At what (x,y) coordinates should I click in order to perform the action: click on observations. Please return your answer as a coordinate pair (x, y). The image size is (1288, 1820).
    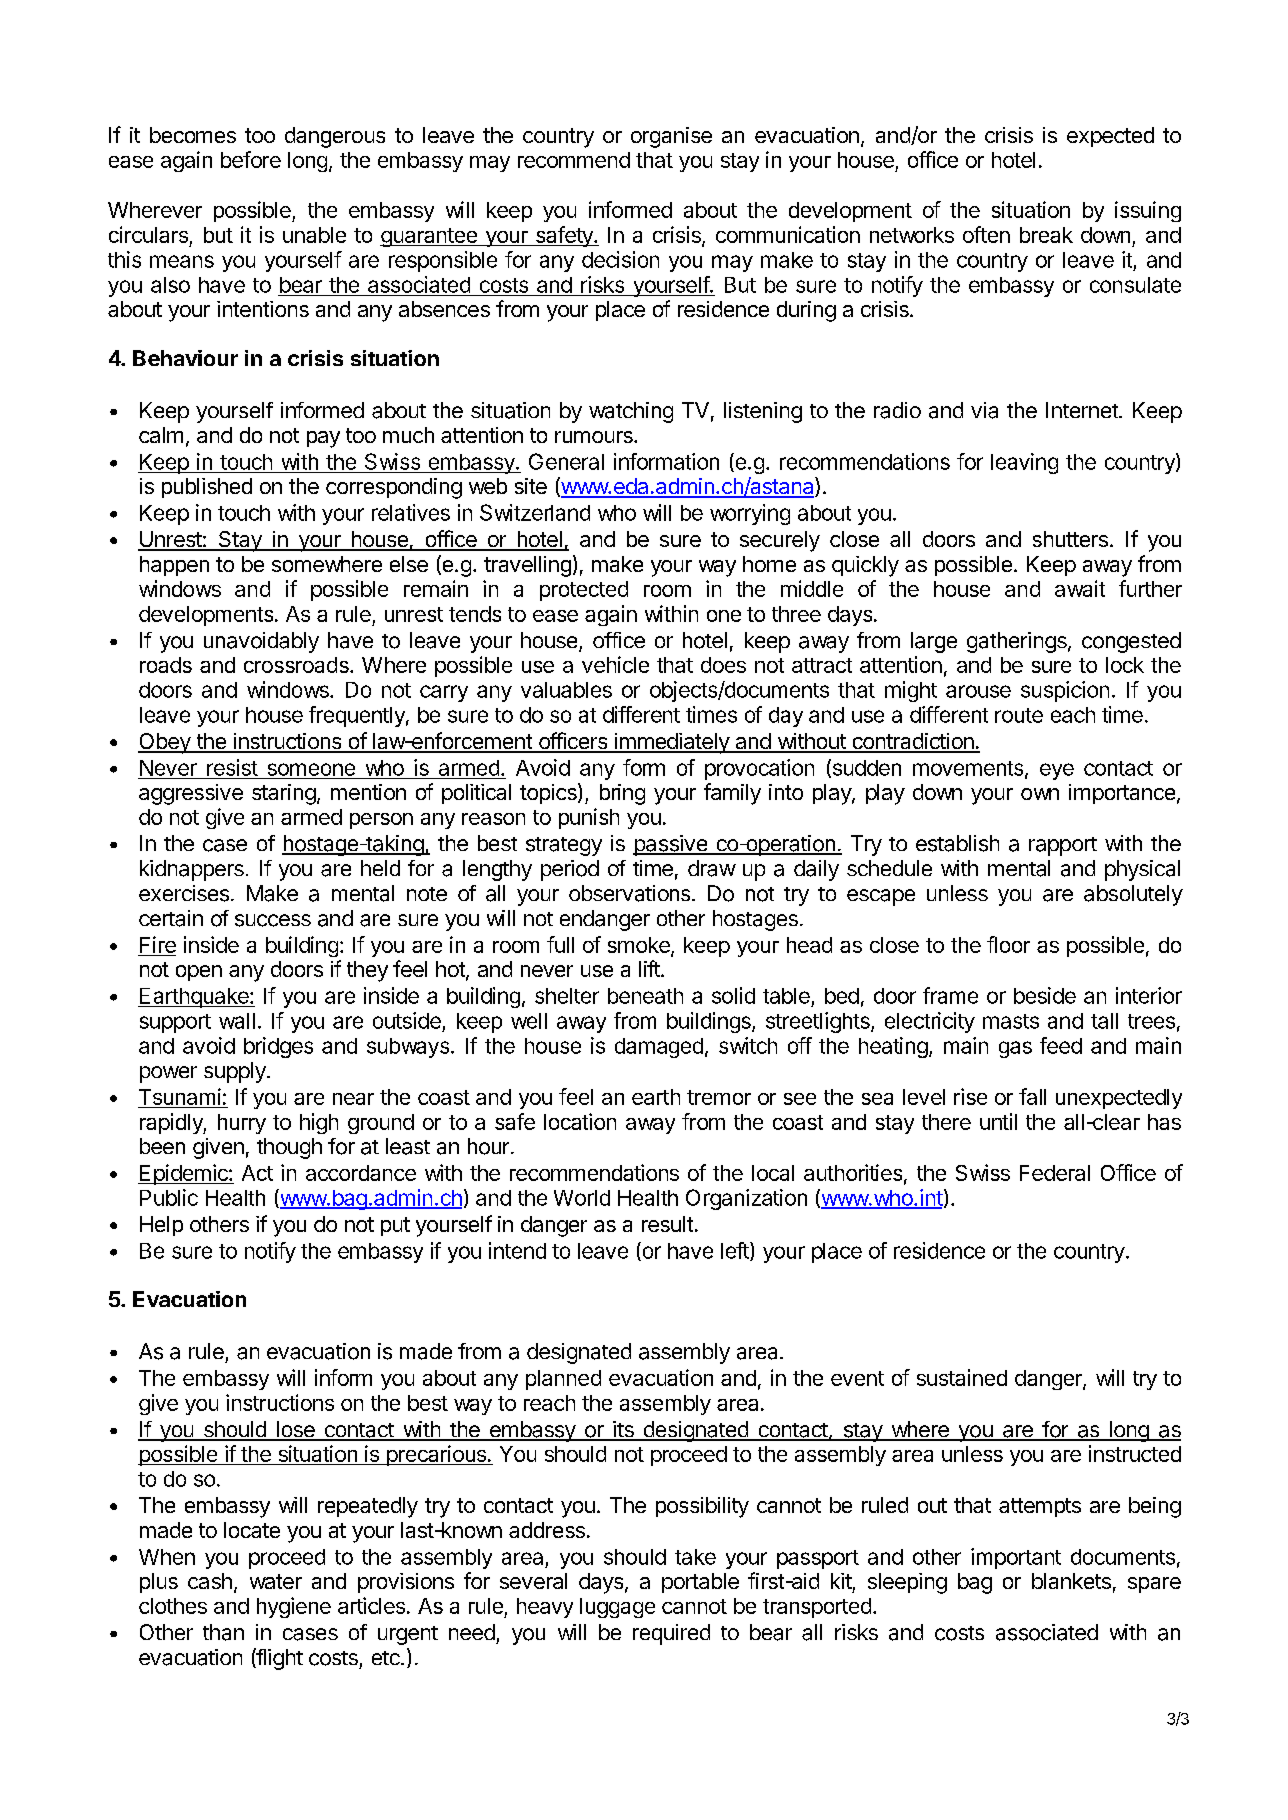
    Looking at the image, I should click on (631, 893).
